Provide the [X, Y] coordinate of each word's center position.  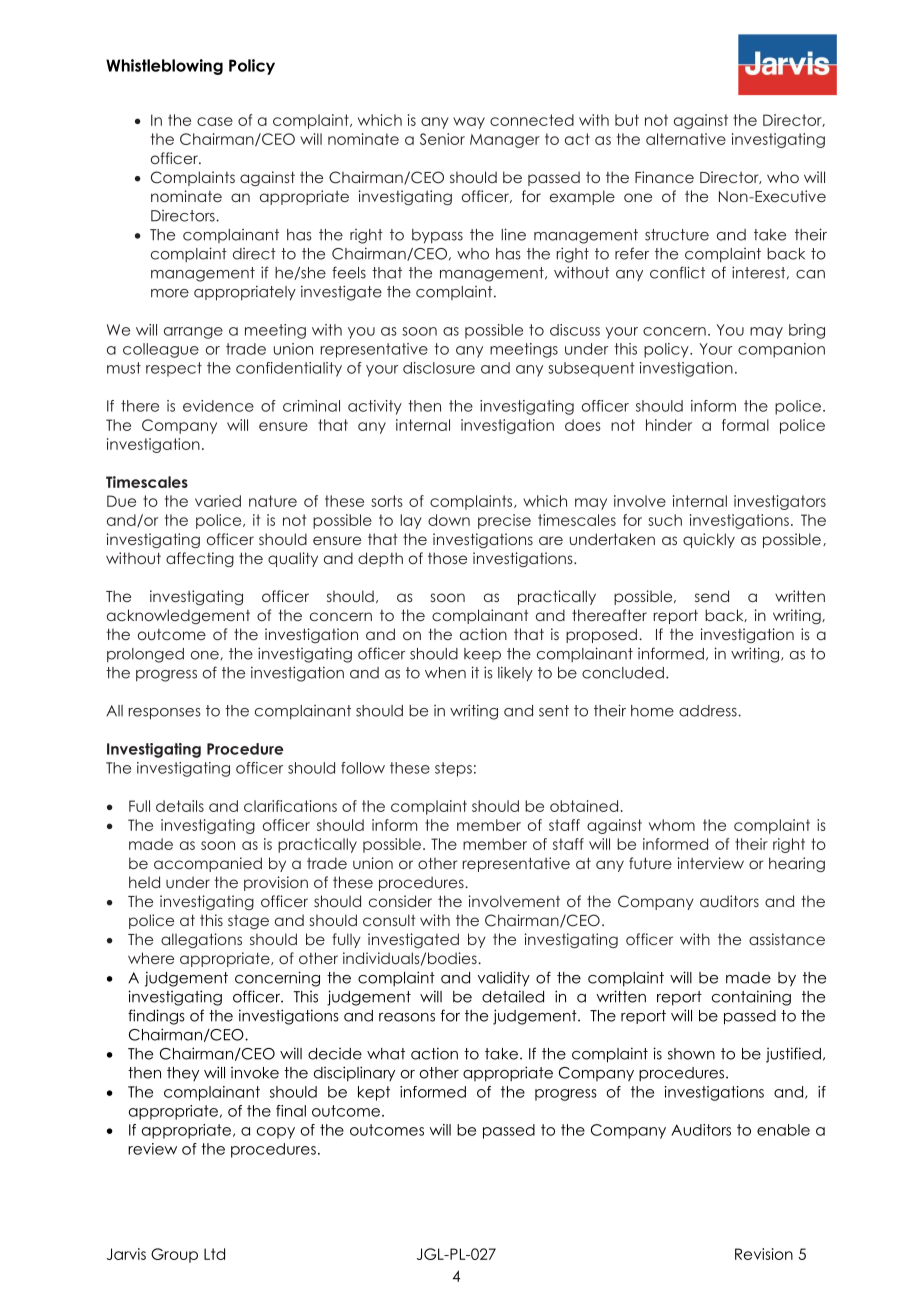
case [215, 121]
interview [711, 863]
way [469, 123]
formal [745, 425]
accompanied [208, 864]
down [449, 520]
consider [400, 901]
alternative [686, 139]
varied [218, 501]
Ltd [214, 1254]
